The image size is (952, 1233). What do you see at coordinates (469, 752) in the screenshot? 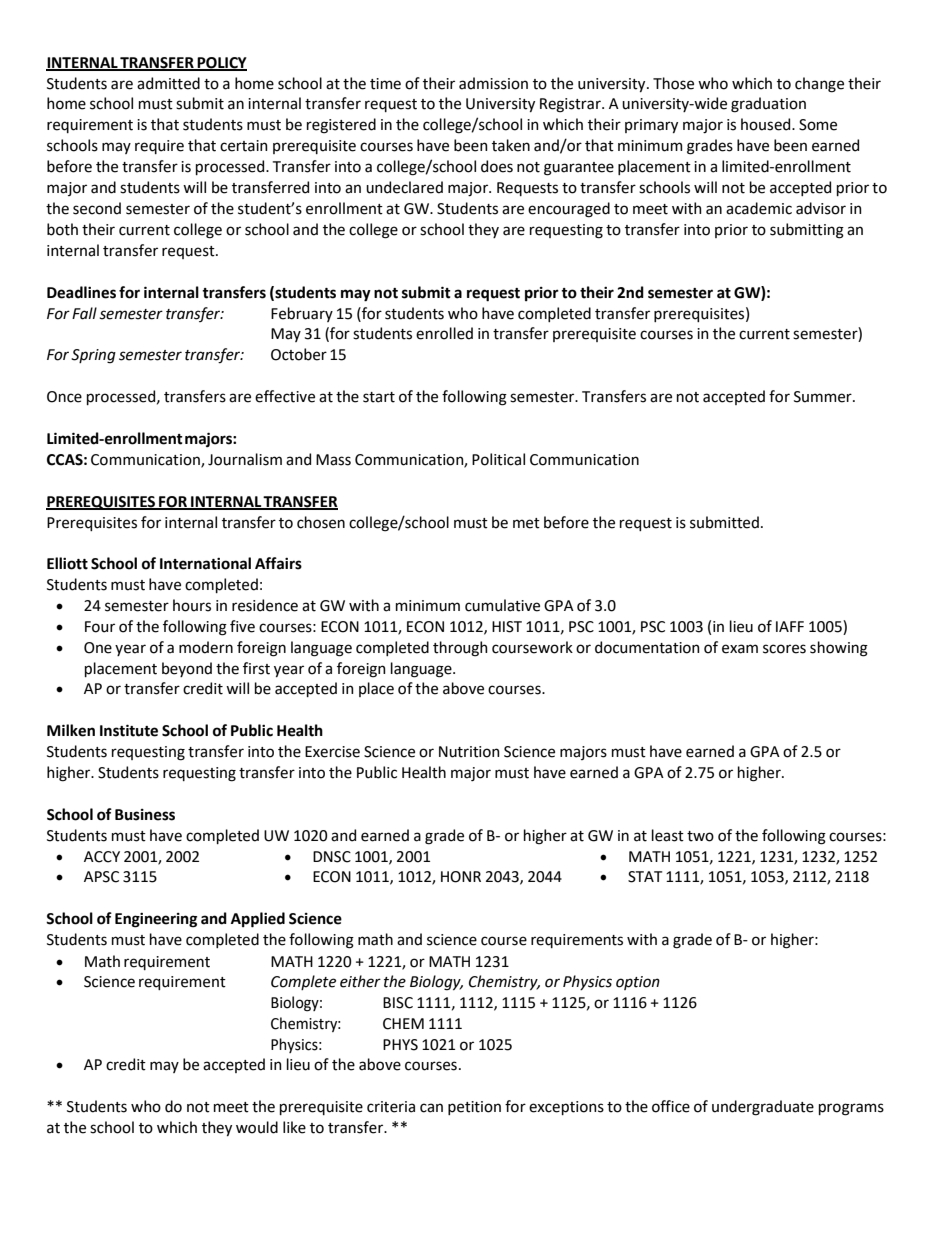
I see `Nutrition` at bounding box center [469, 752].
